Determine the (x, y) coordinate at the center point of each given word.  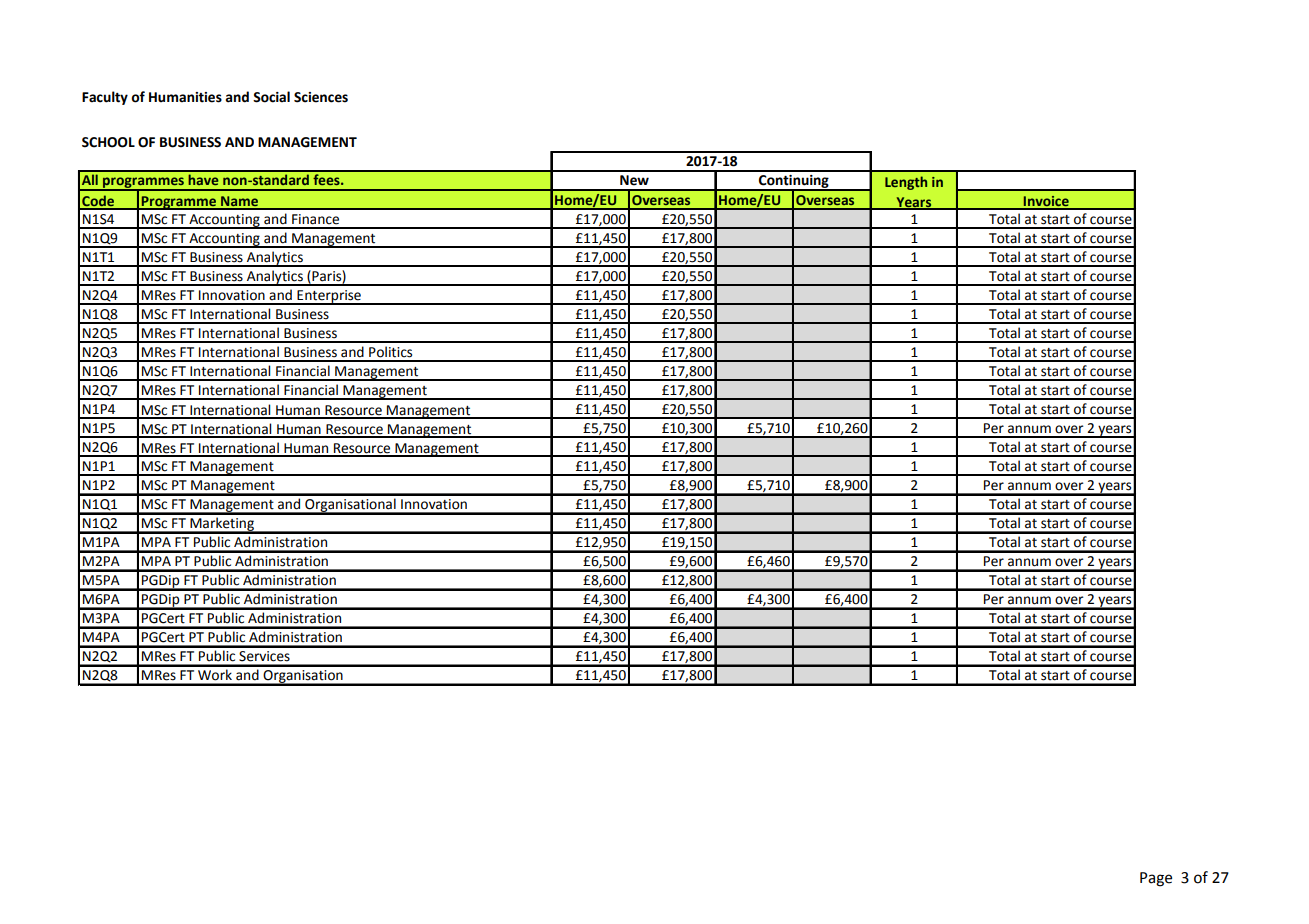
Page (1156, 879)
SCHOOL (108, 142)
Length (906, 183)
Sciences (321, 97)
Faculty (105, 98)
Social (271, 97)
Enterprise (329, 297)
